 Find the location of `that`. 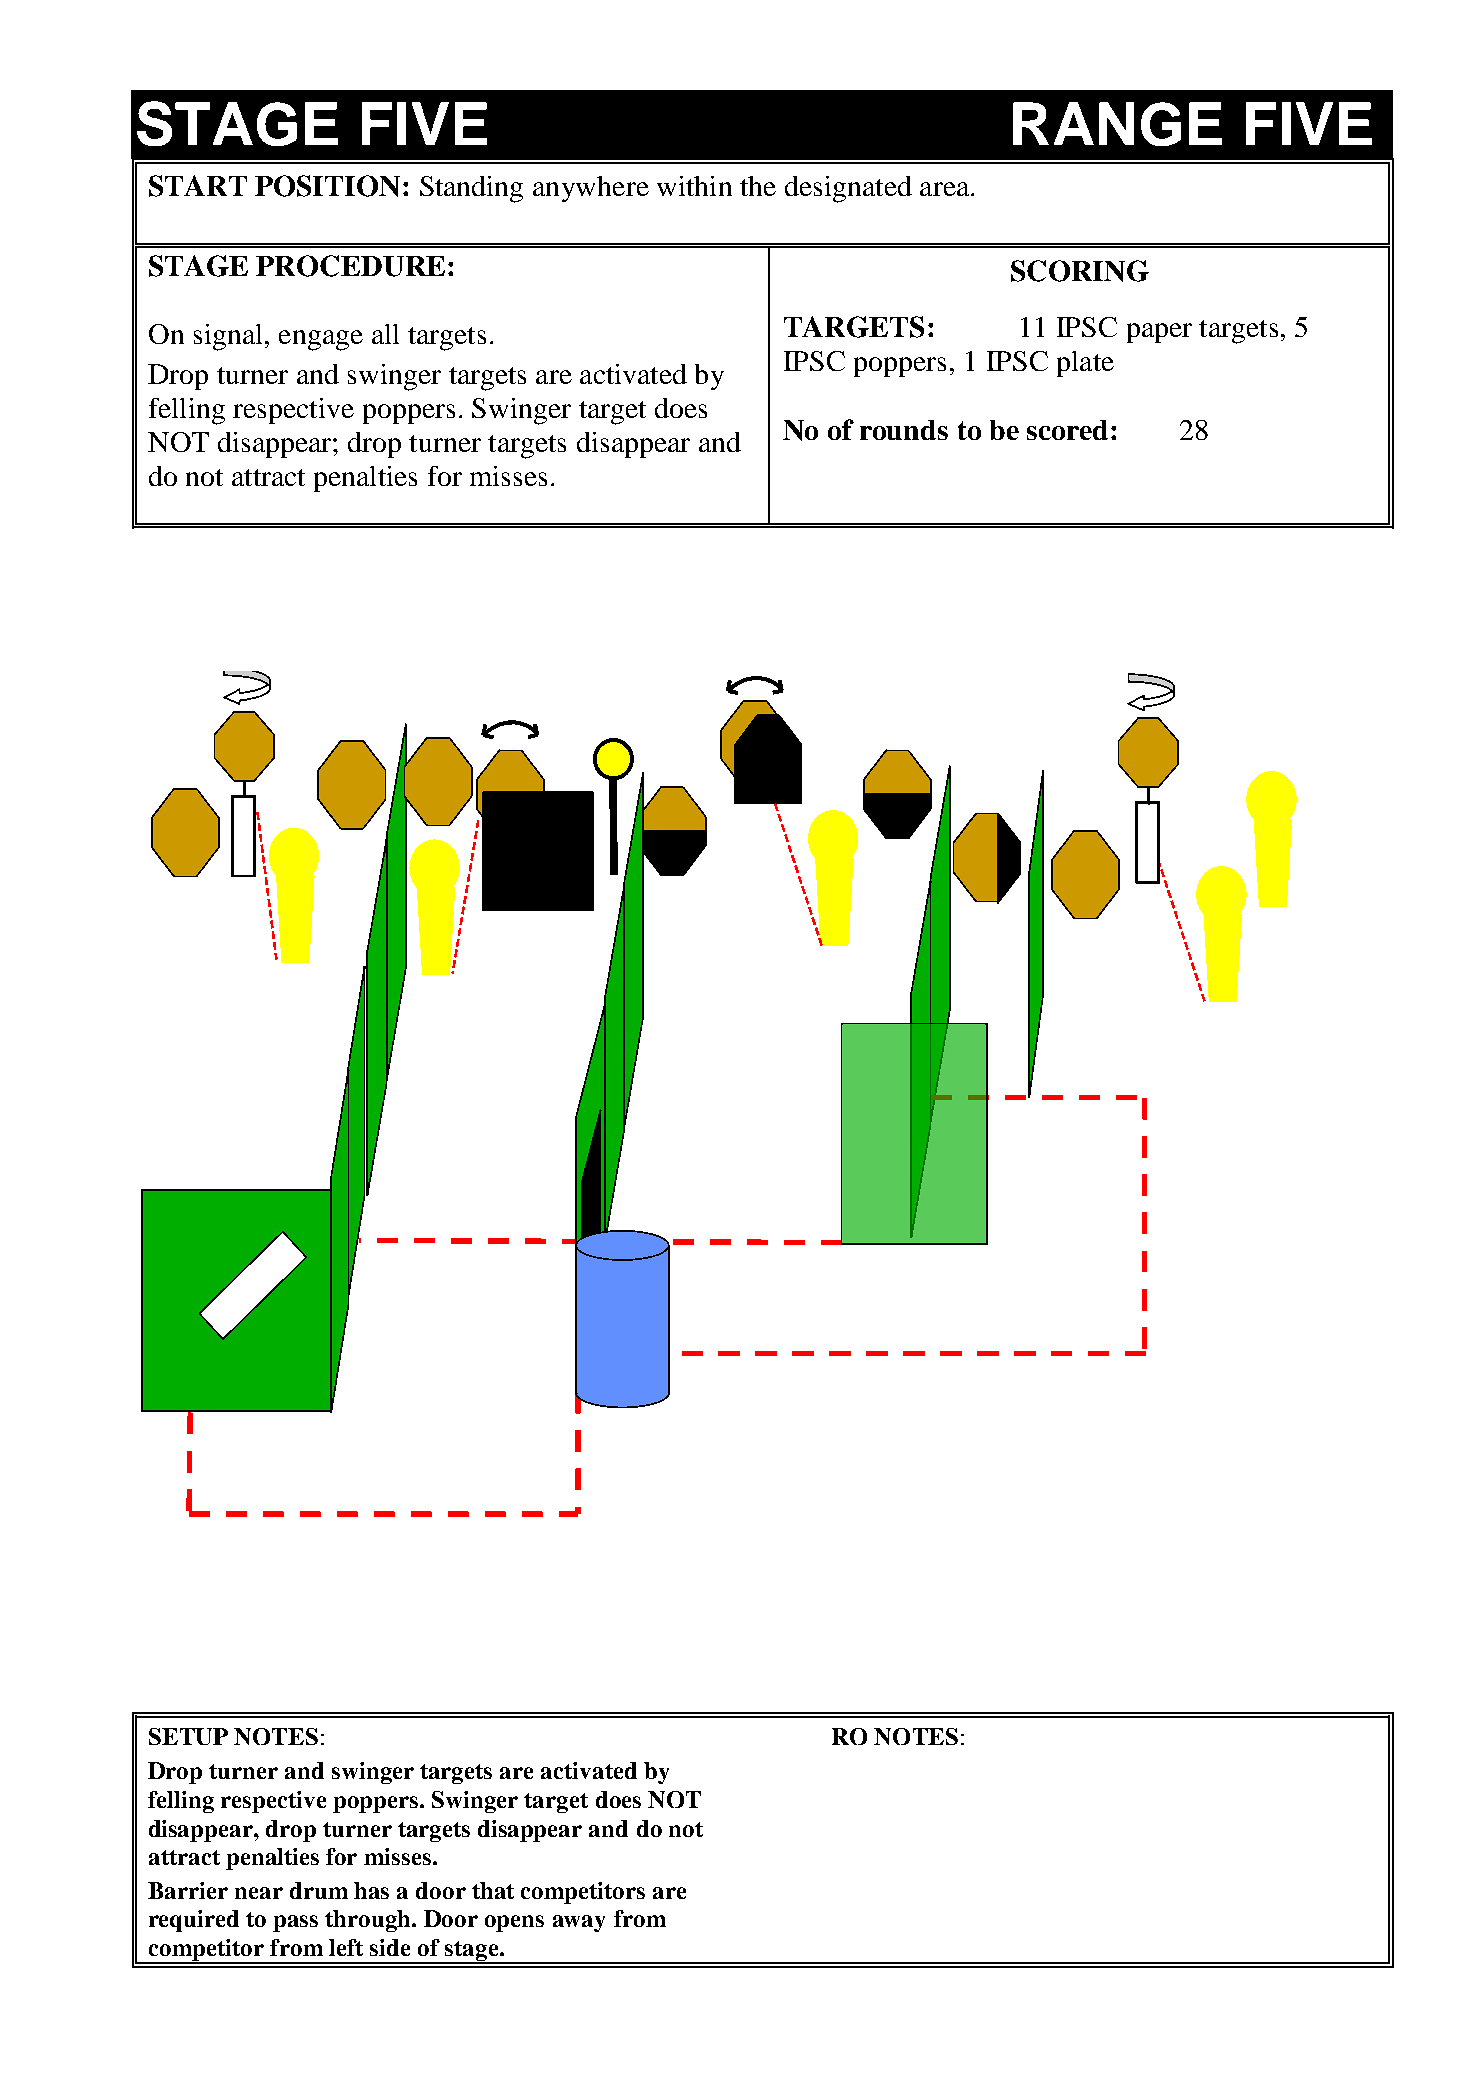

that is located at coordinates (493, 1890).
